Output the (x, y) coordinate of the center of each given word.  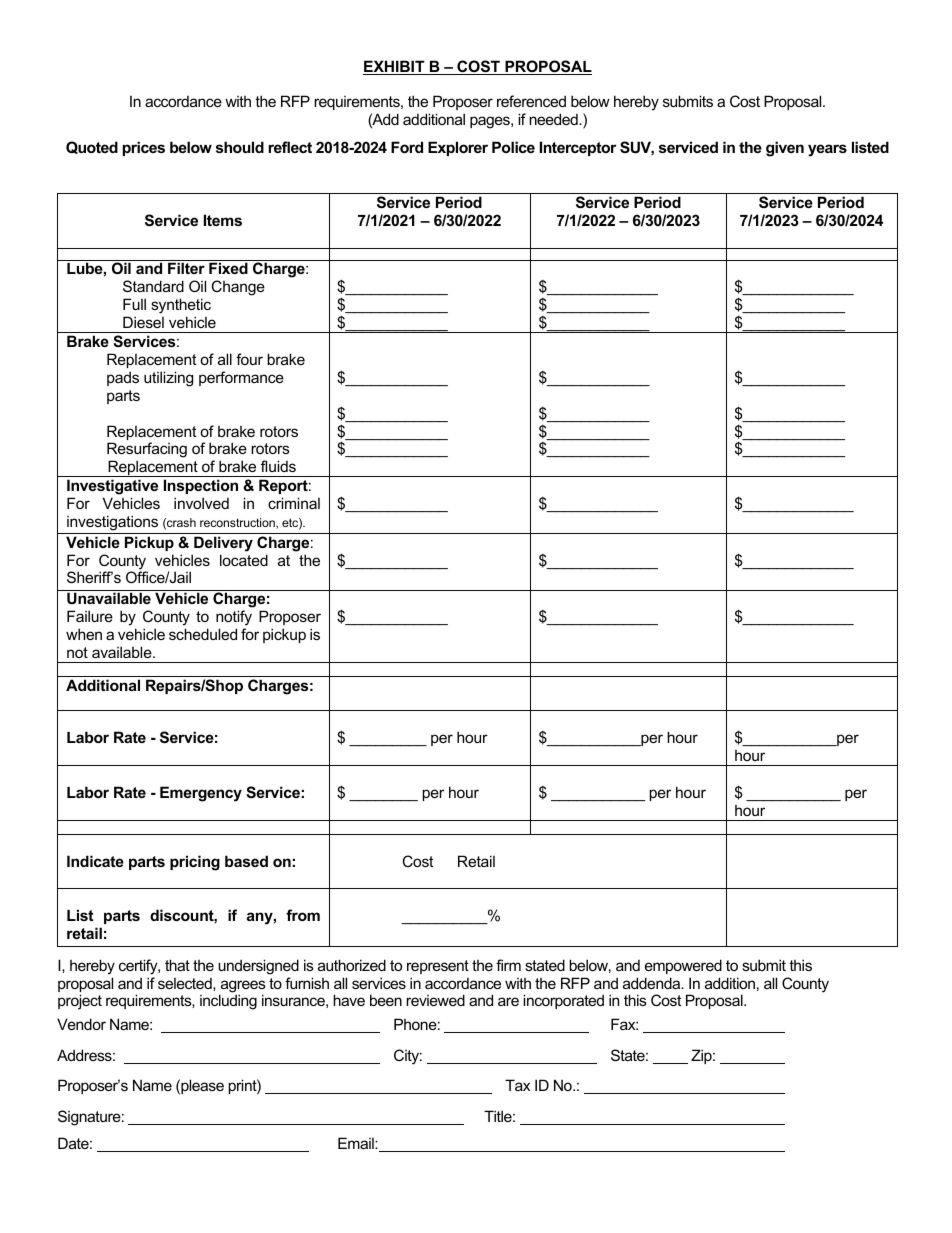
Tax (517, 1085)
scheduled (203, 634)
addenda (653, 983)
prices (144, 148)
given (785, 149)
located (244, 560)
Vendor (81, 1024)
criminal (294, 503)
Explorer (458, 148)
